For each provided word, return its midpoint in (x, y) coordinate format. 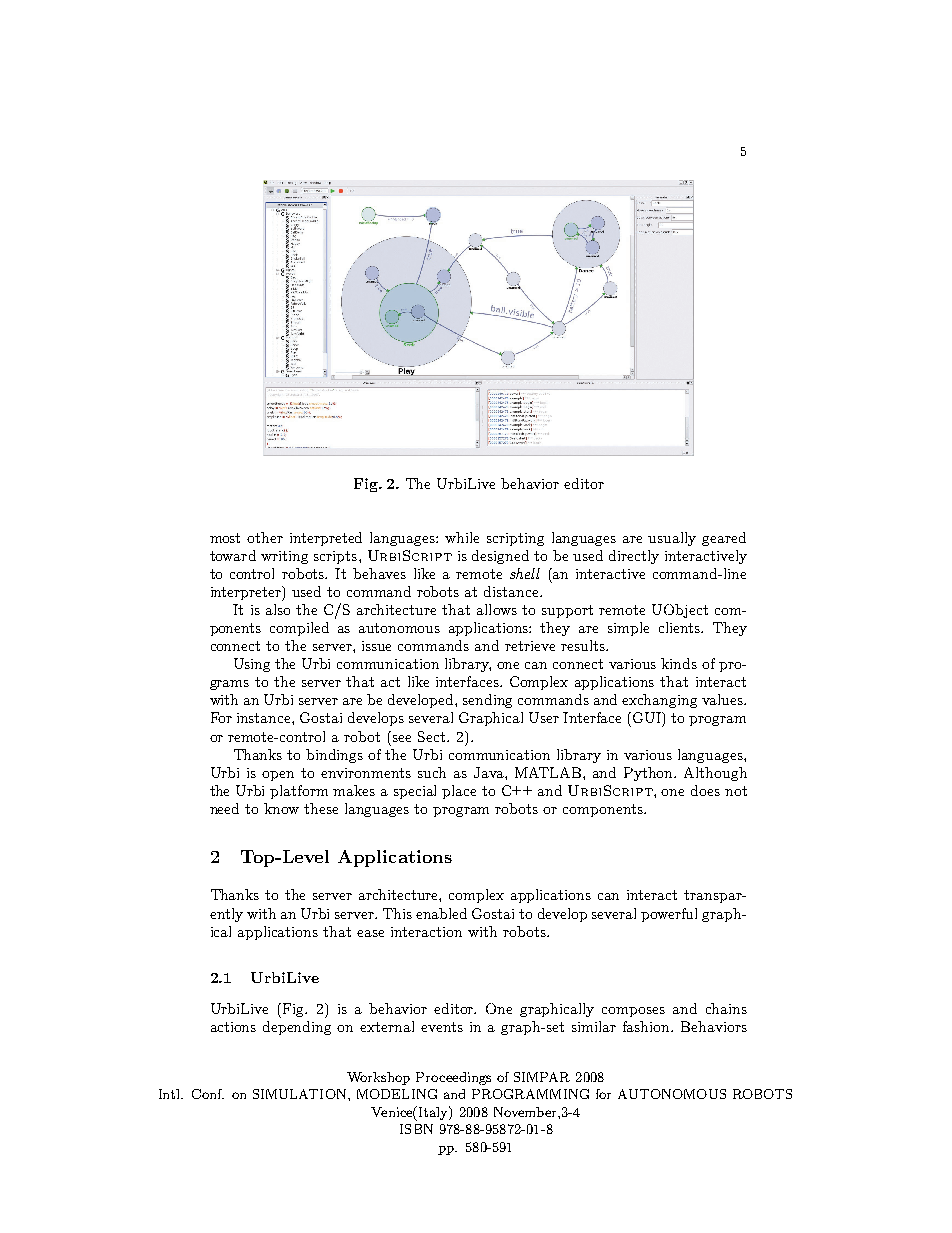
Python (650, 774)
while (462, 537)
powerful (669, 915)
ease (370, 933)
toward (233, 555)
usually (672, 539)
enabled (441, 913)
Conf (208, 1094)
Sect (433, 736)
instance (265, 718)
